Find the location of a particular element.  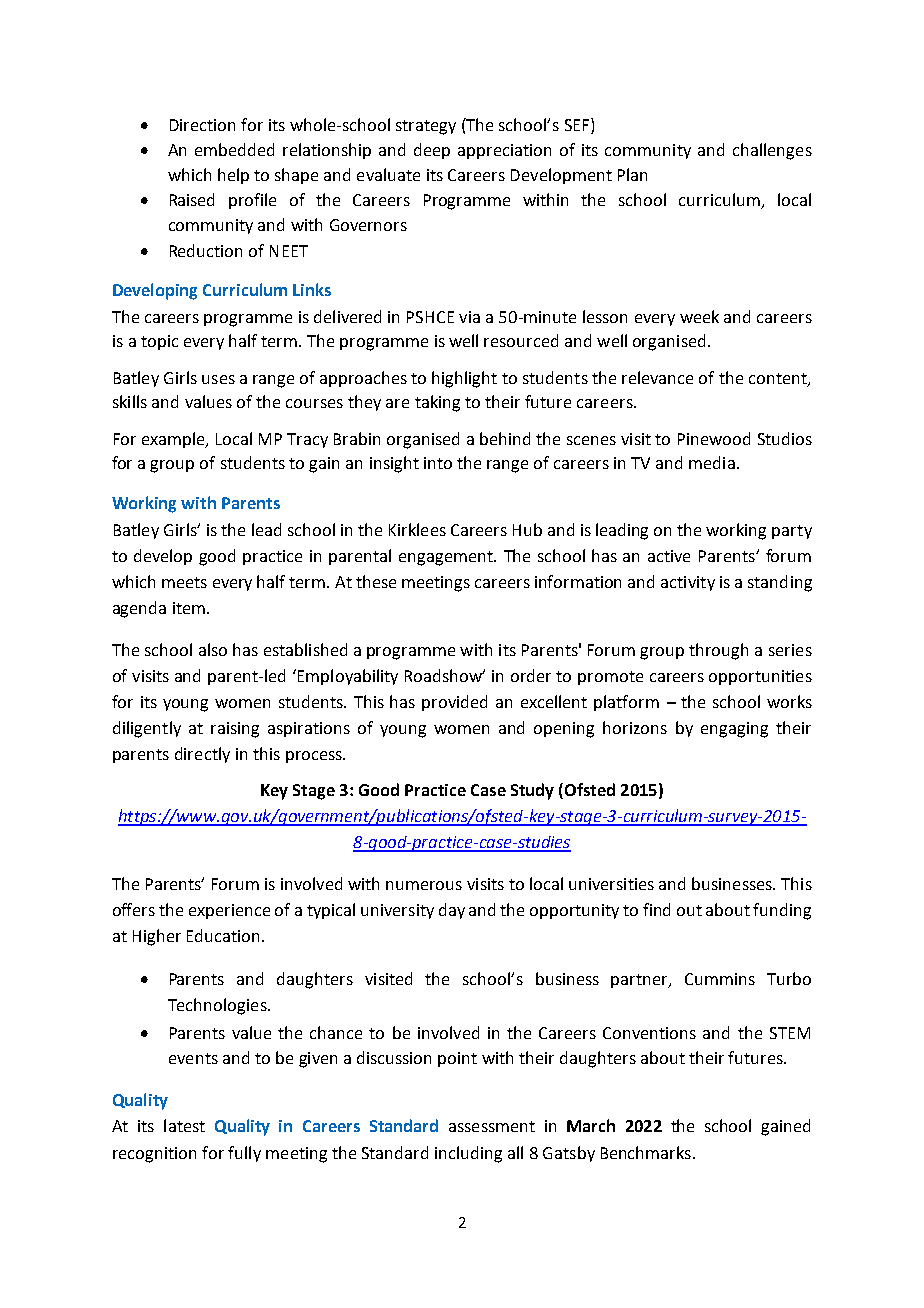

also is located at coordinates (213, 649).
